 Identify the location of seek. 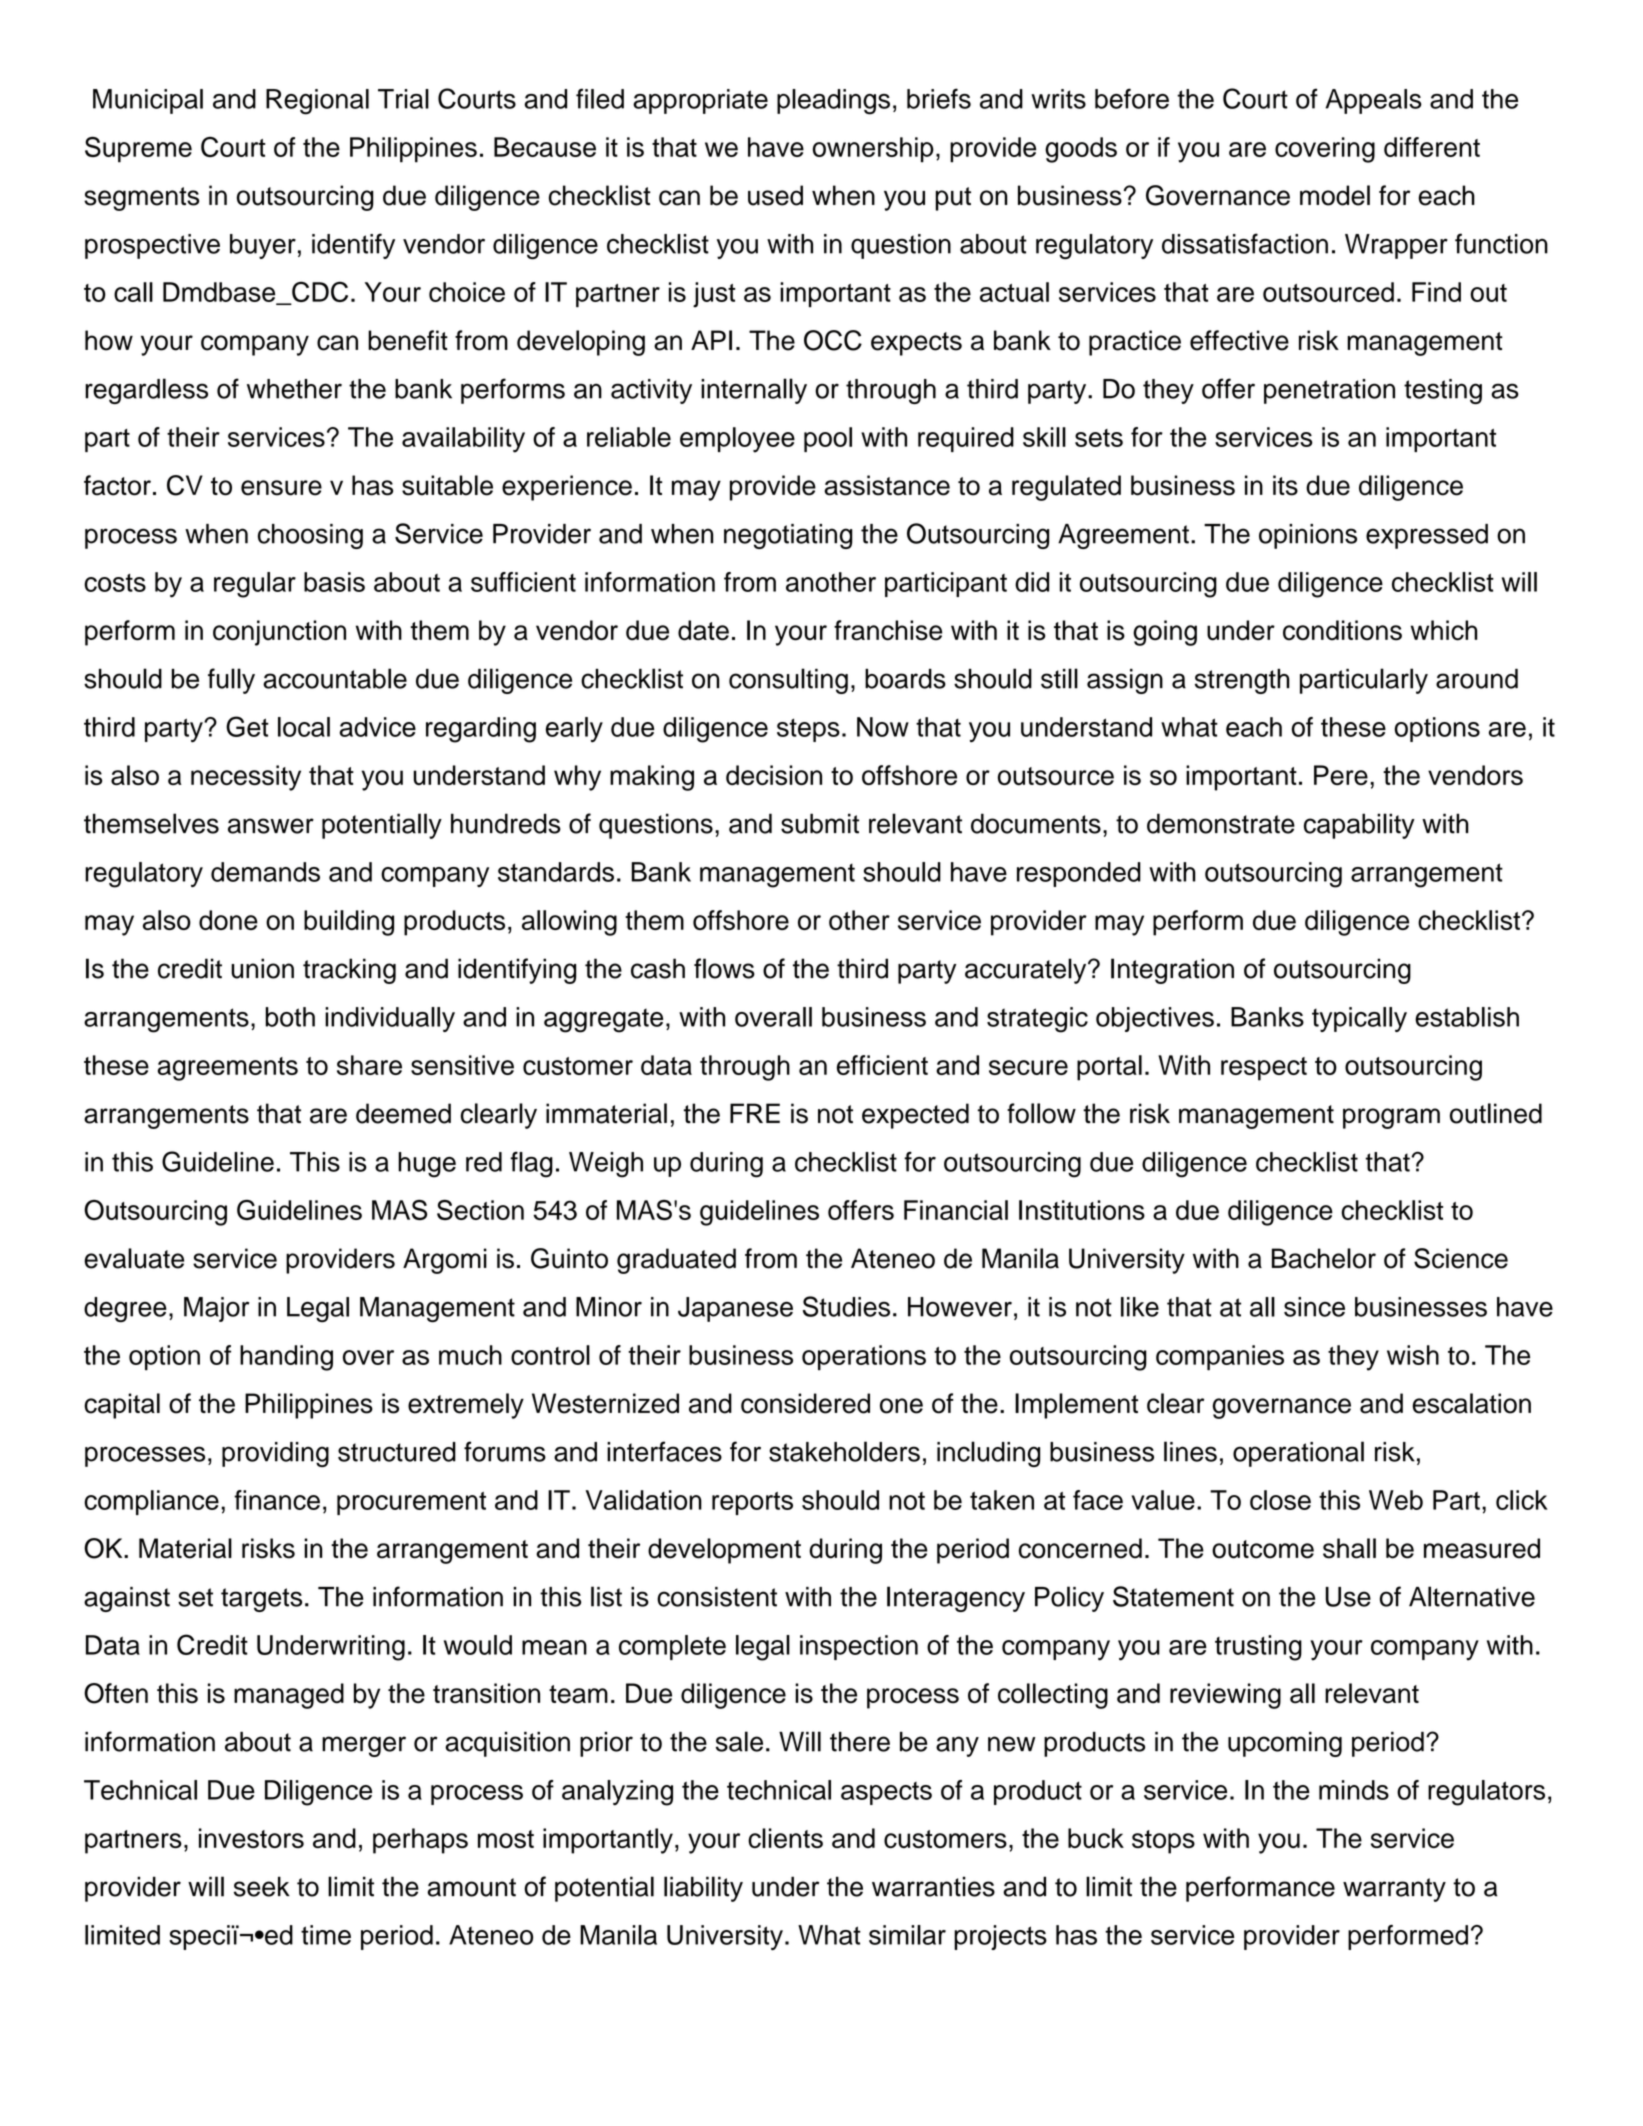
(262, 1886).
